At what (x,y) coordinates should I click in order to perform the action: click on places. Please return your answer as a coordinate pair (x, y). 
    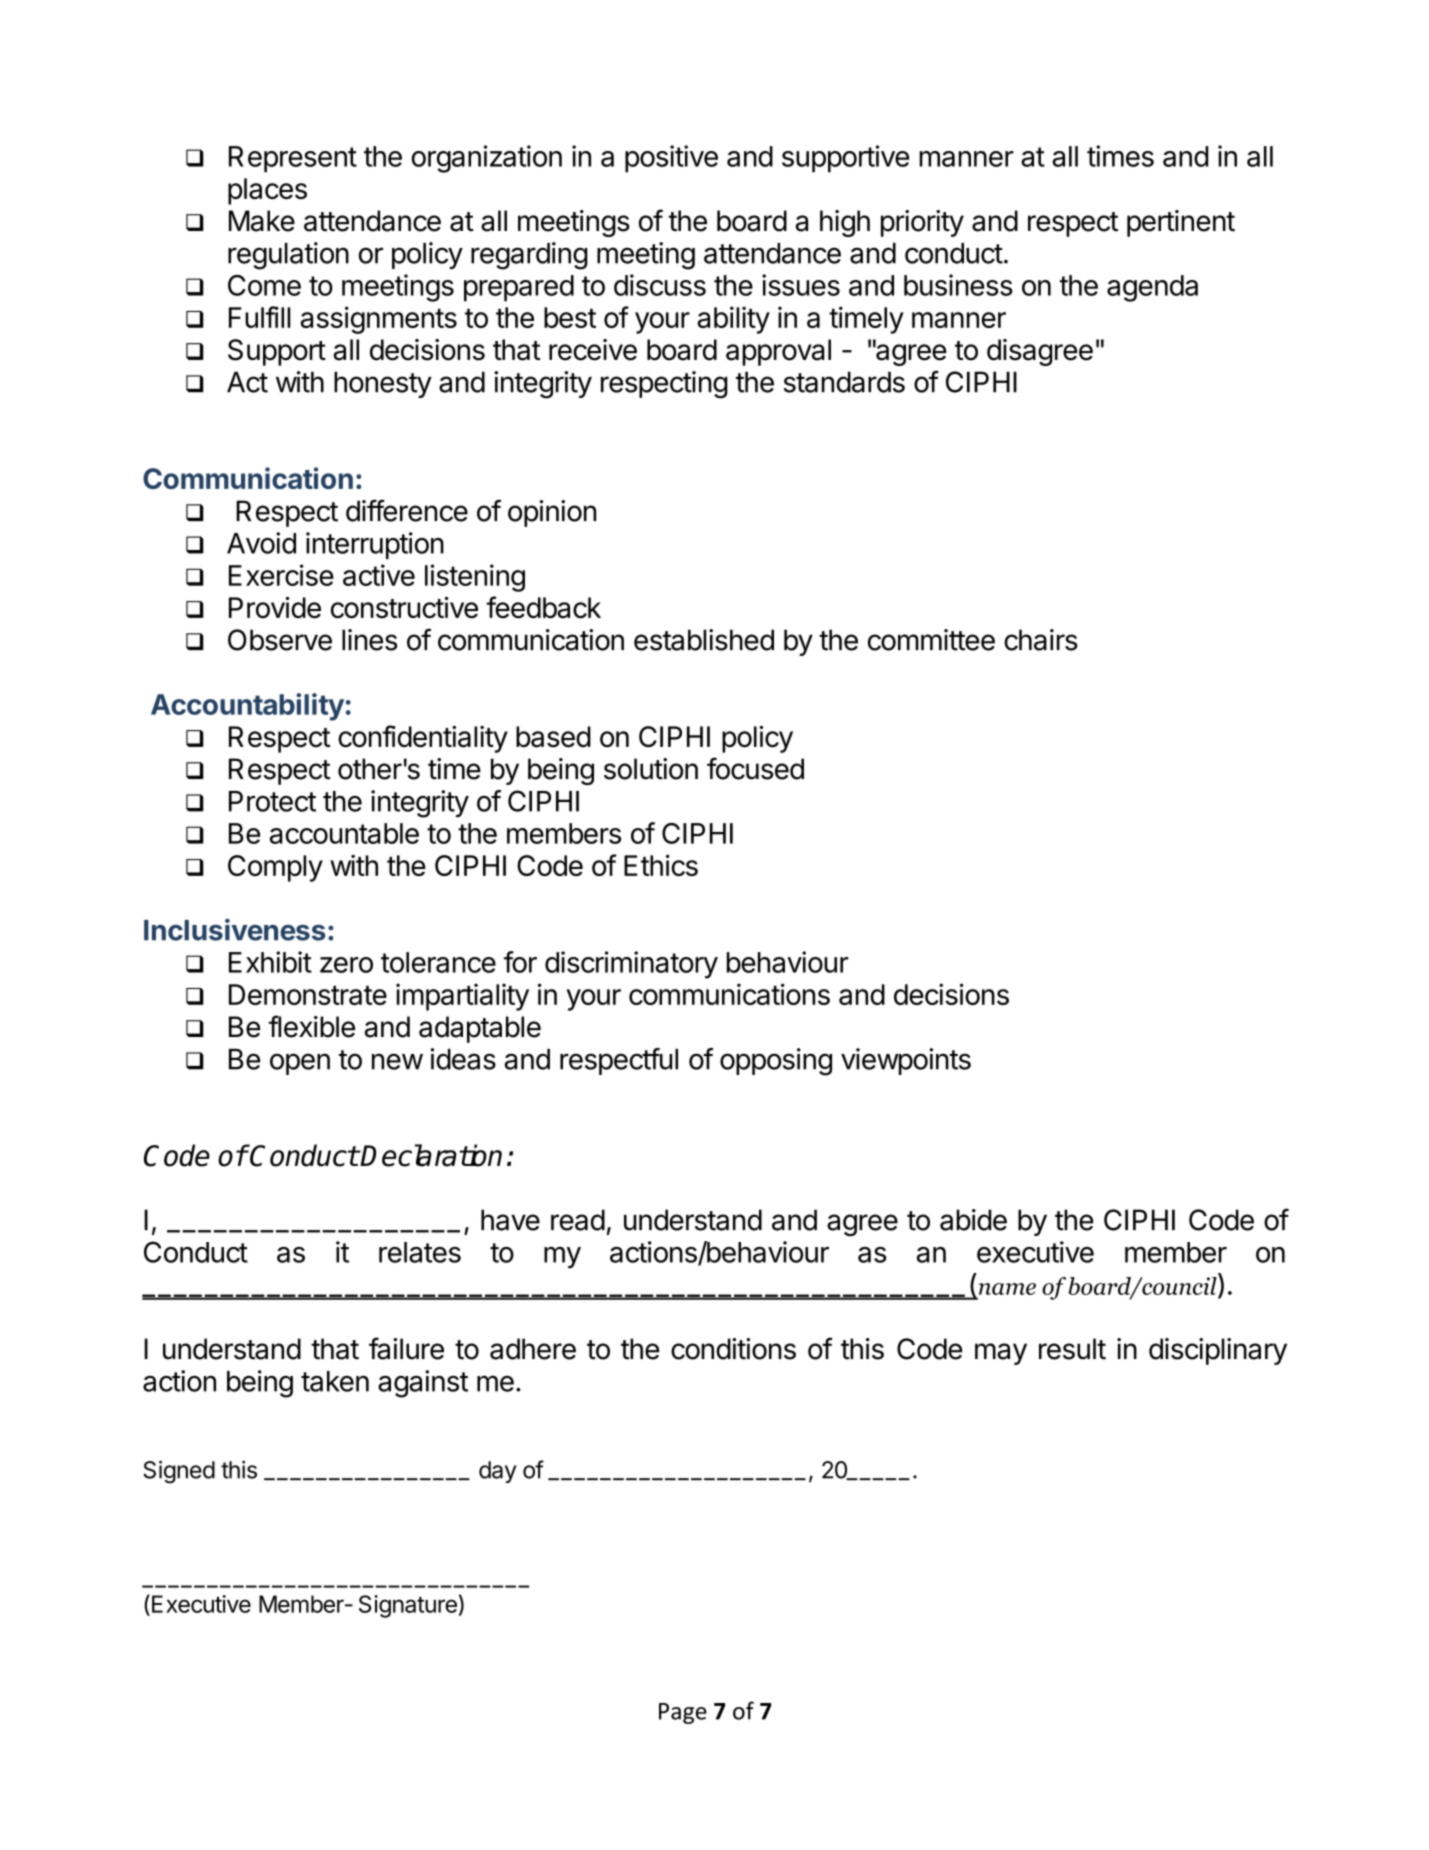
    Looking at the image, I should click on (267, 191).
